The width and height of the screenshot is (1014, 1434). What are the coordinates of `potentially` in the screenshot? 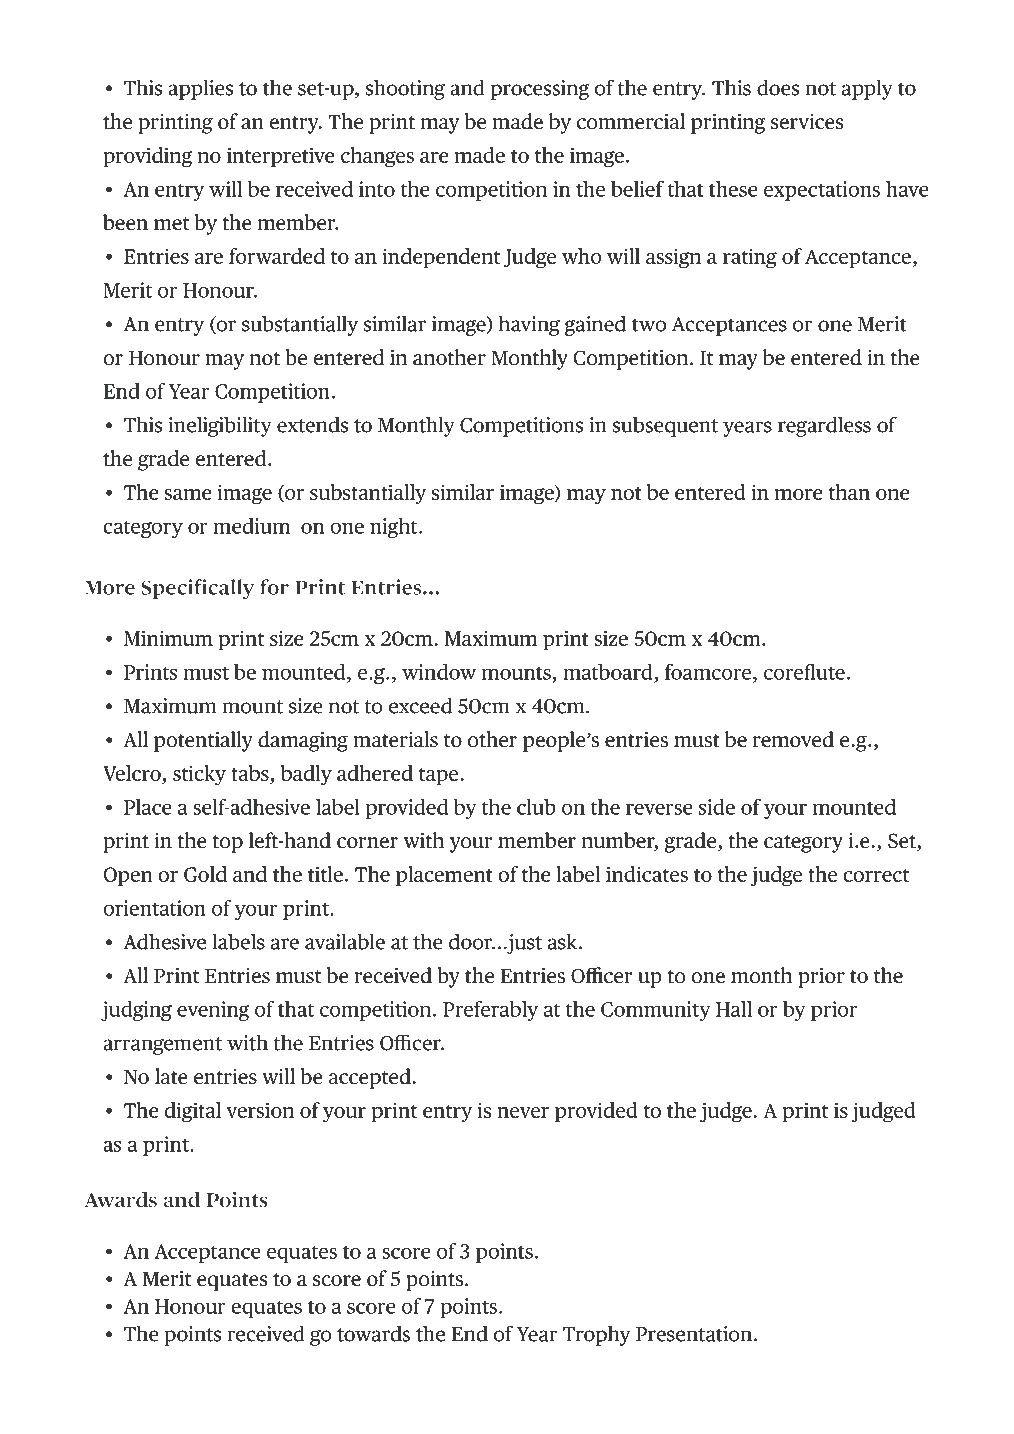 It's located at (203, 741).
